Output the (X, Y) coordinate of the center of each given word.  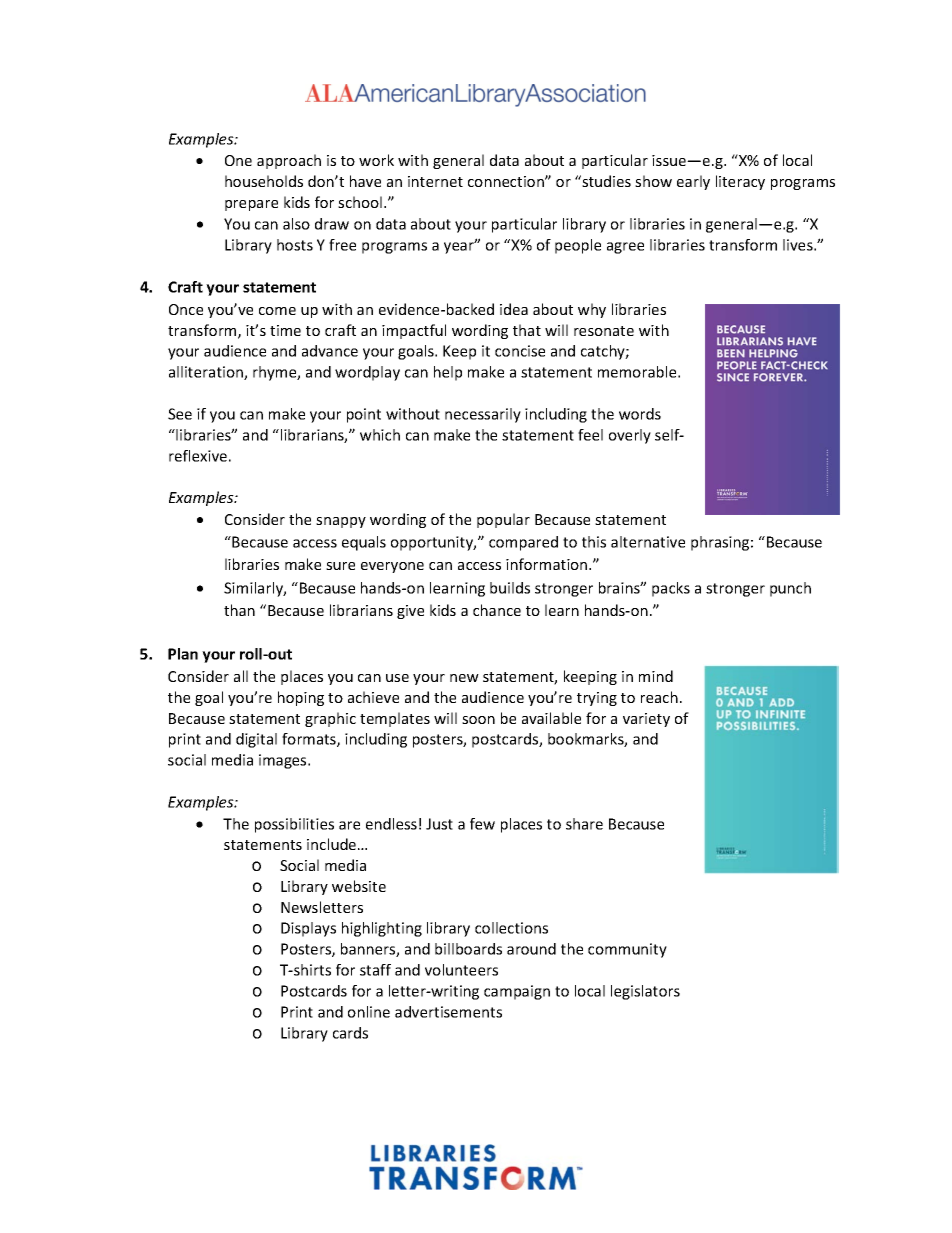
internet (435, 181)
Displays (308, 929)
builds (510, 588)
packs (671, 589)
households (264, 181)
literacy (740, 182)
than (239, 610)
